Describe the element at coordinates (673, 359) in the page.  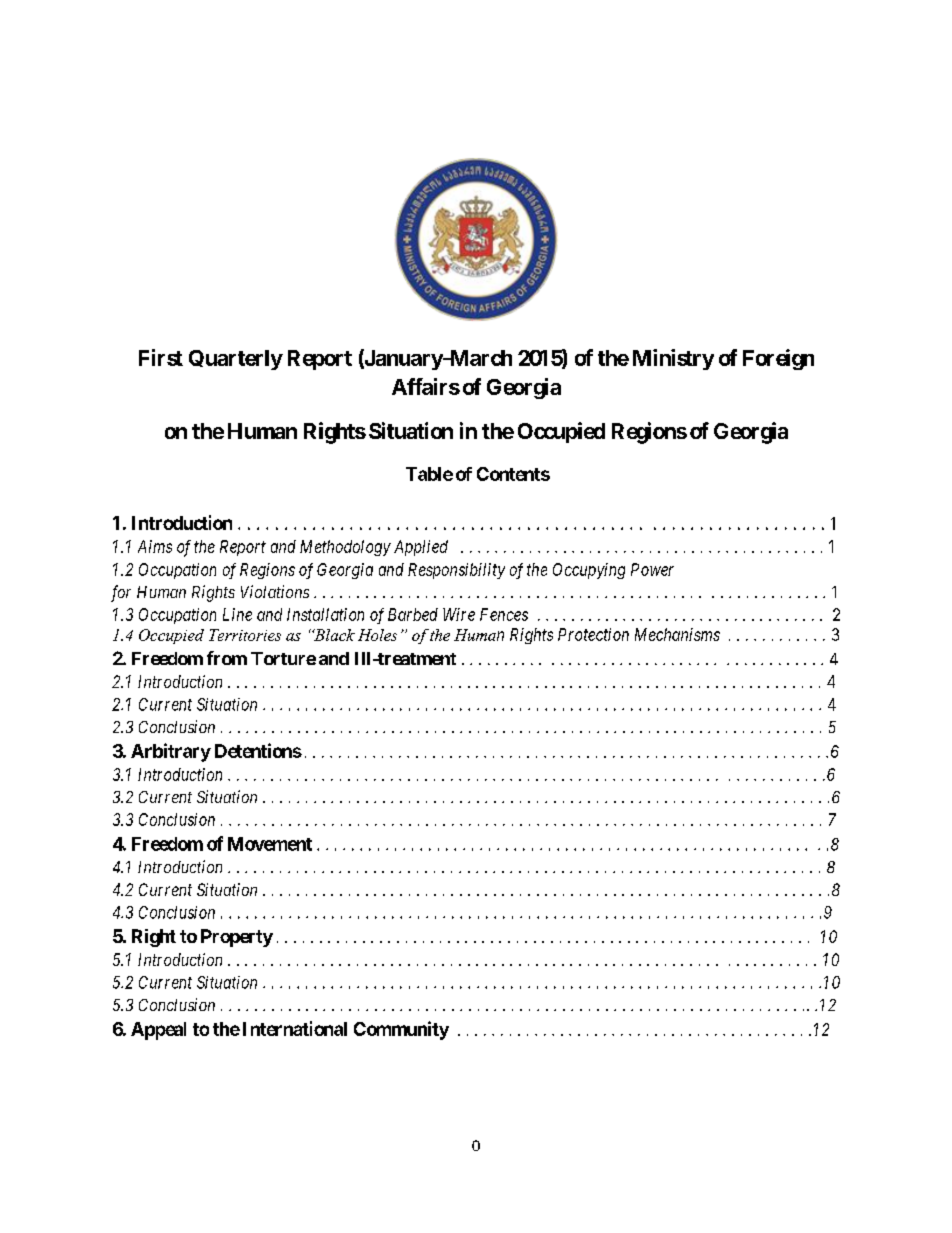
I see `Ministry` at that location.
